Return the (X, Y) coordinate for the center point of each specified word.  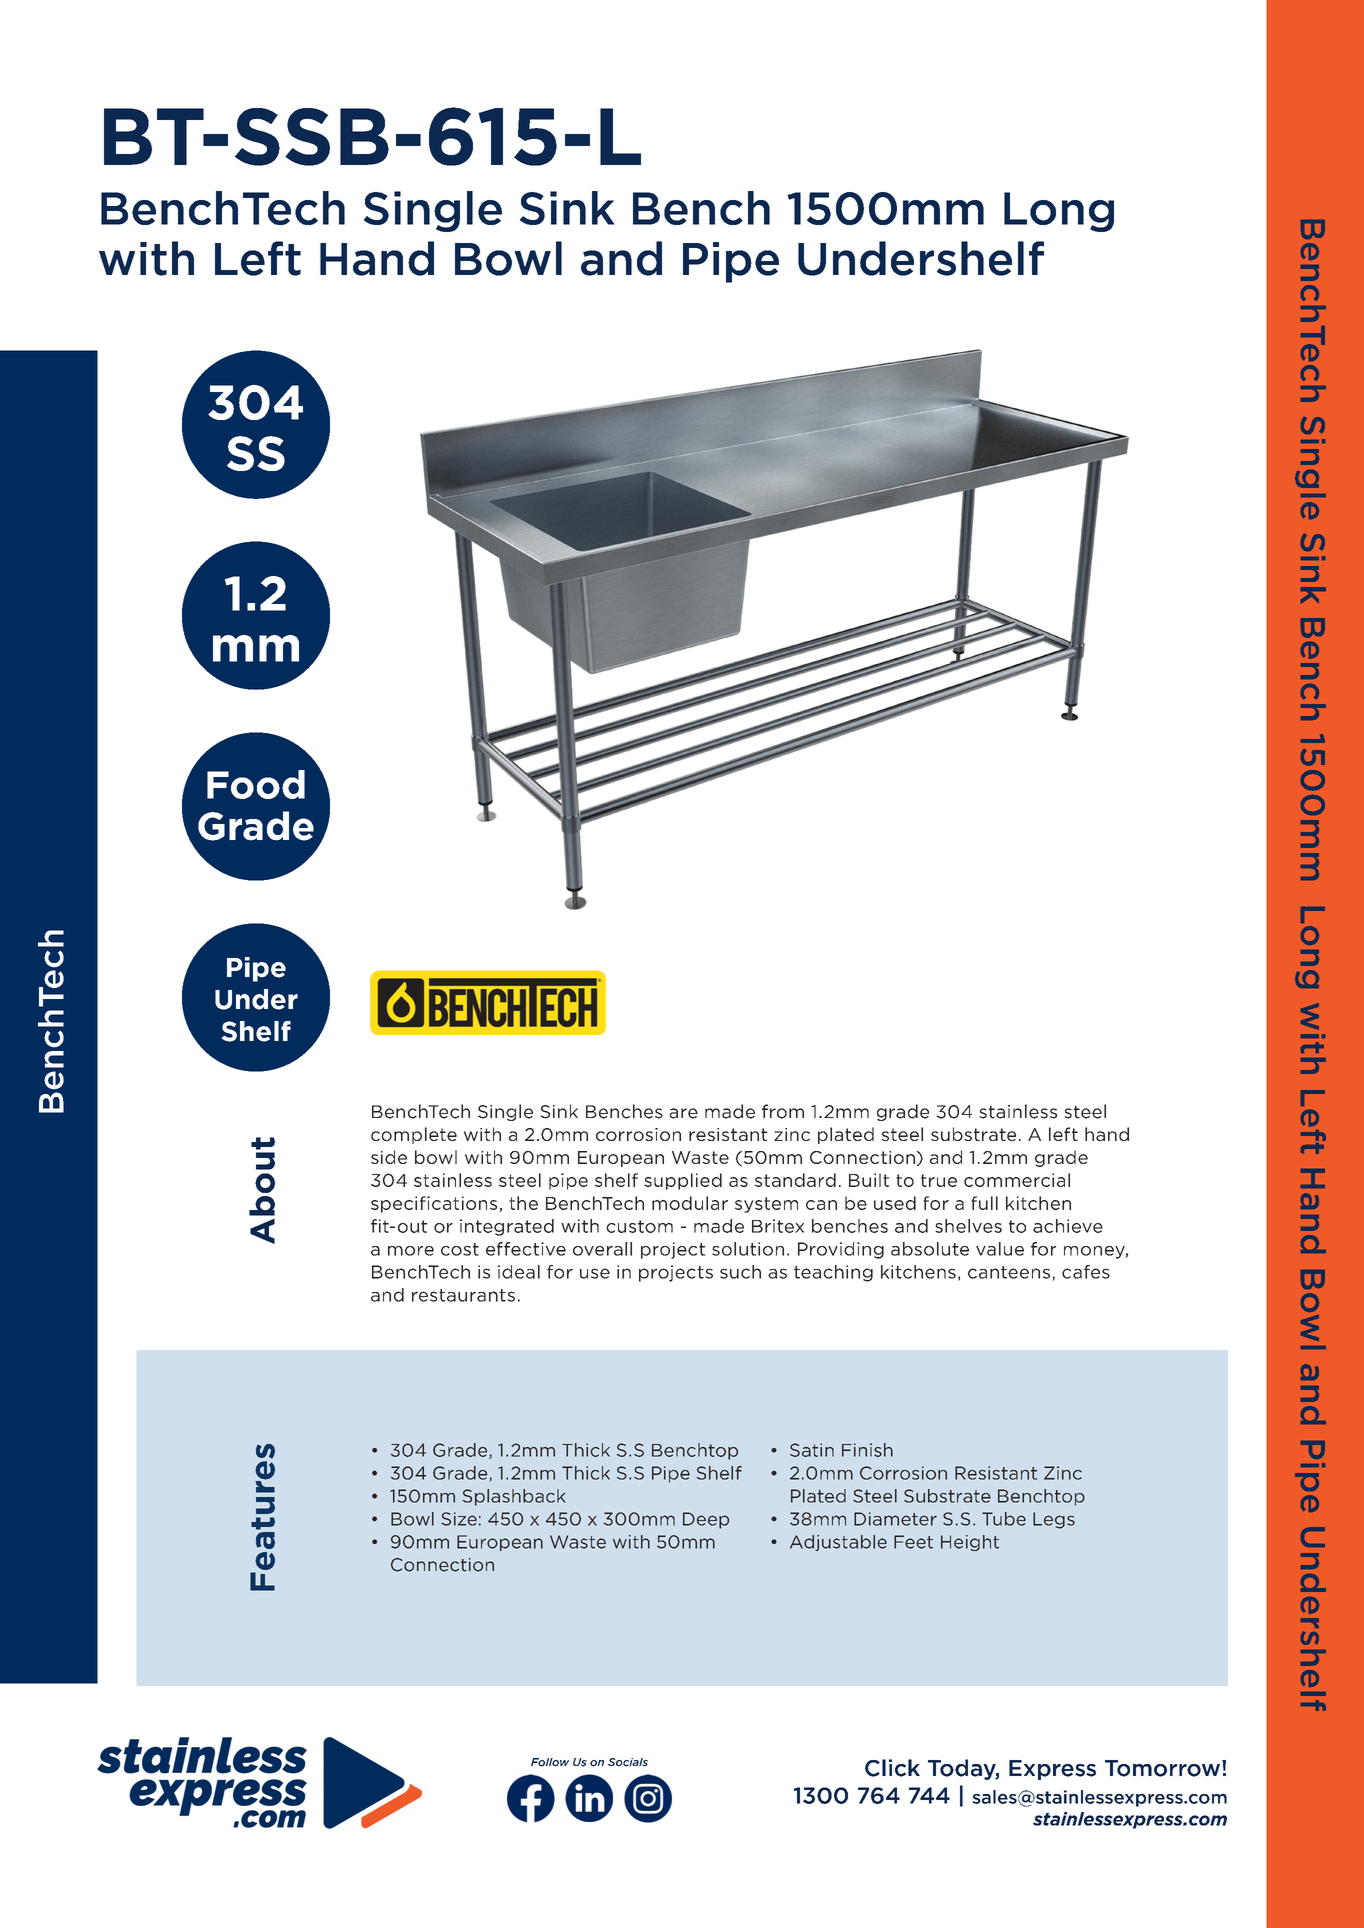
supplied (683, 1181)
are (683, 1113)
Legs (1054, 1520)
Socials (628, 1762)
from (783, 1111)
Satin (812, 1450)
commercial (1017, 1180)
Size (459, 1519)
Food (256, 784)
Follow (550, 1762)
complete (414, 1135)
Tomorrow (1164, 1768)
